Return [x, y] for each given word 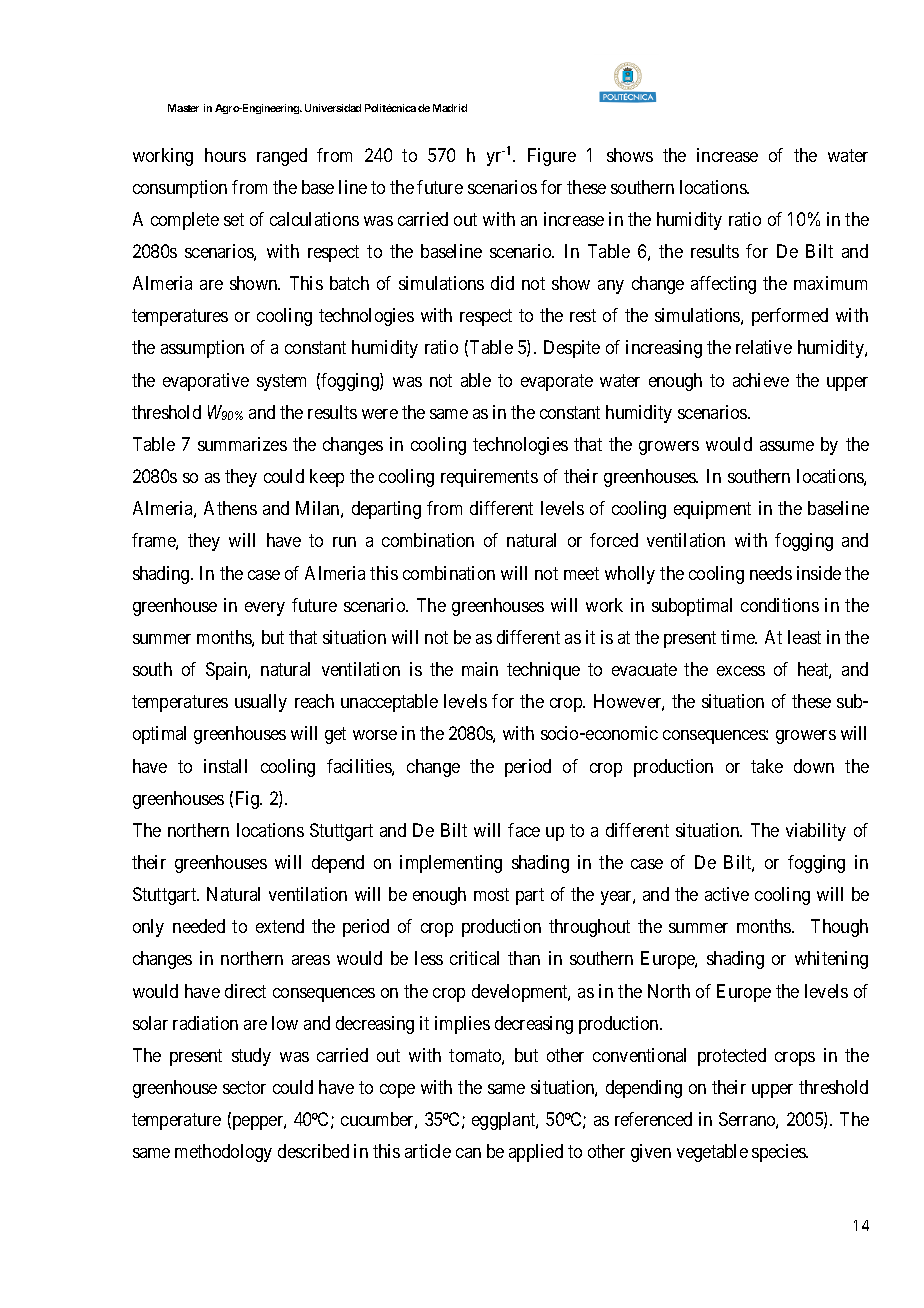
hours [225, 155]
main [480, 669]
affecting [723, 285]
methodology [223, 1153]
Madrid [450, 108]
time [739, 637]
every [265, 609]
